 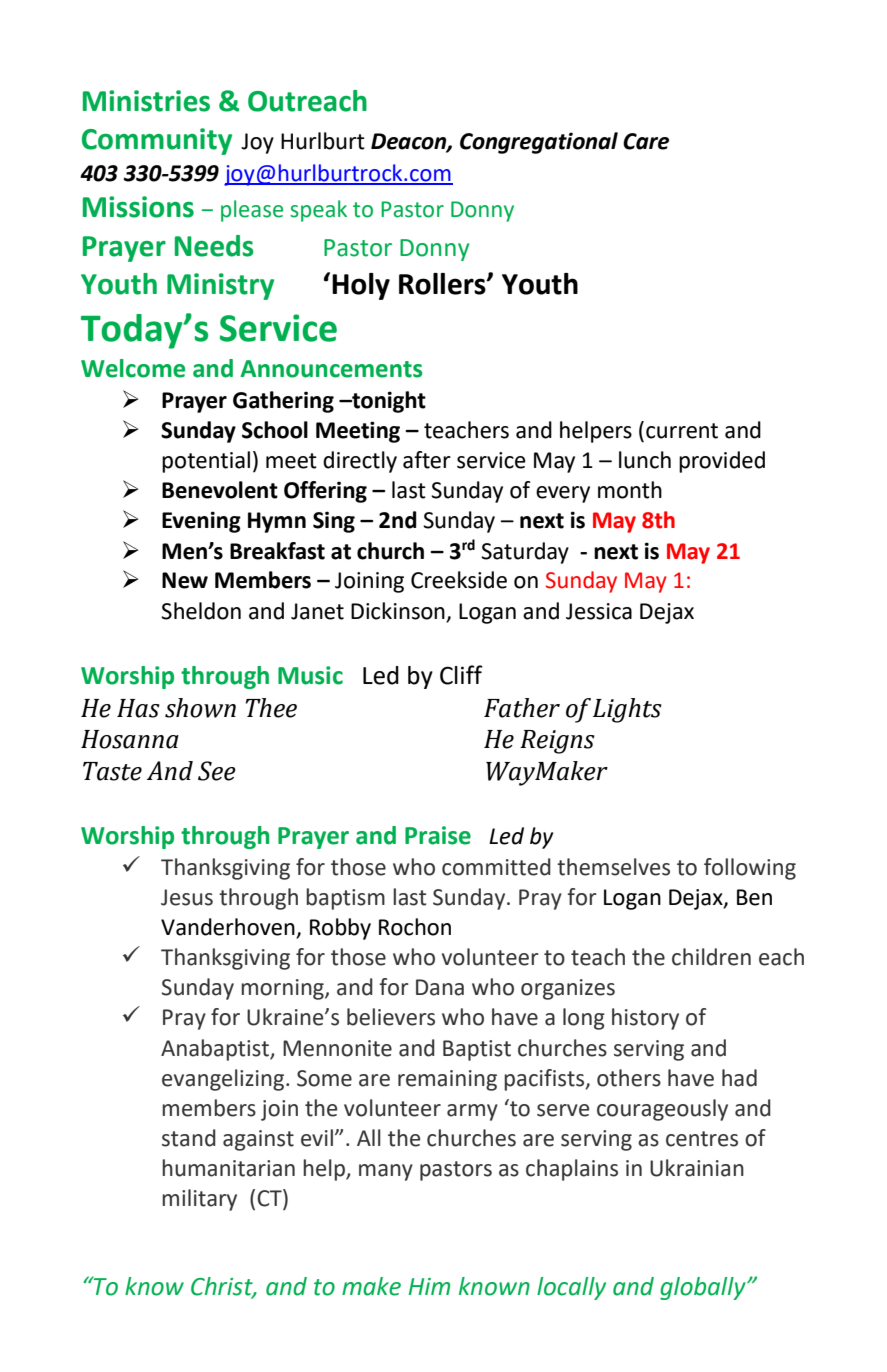 What do you see at coordinates (704, 1288) in the screenshot?
I see `globally` at bounding box center [704, 1288].
